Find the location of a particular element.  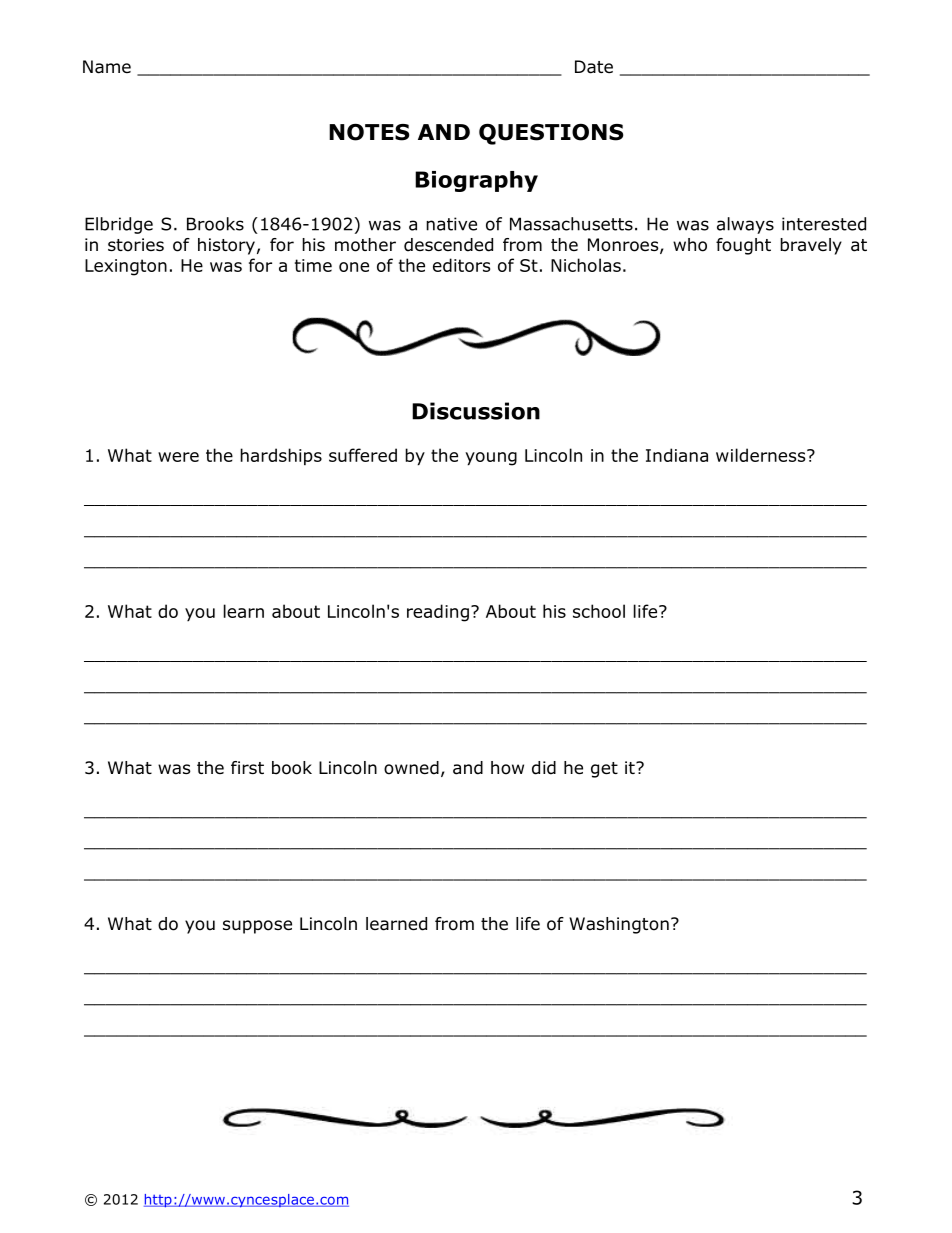

first is located at coordinates (247, 767).
